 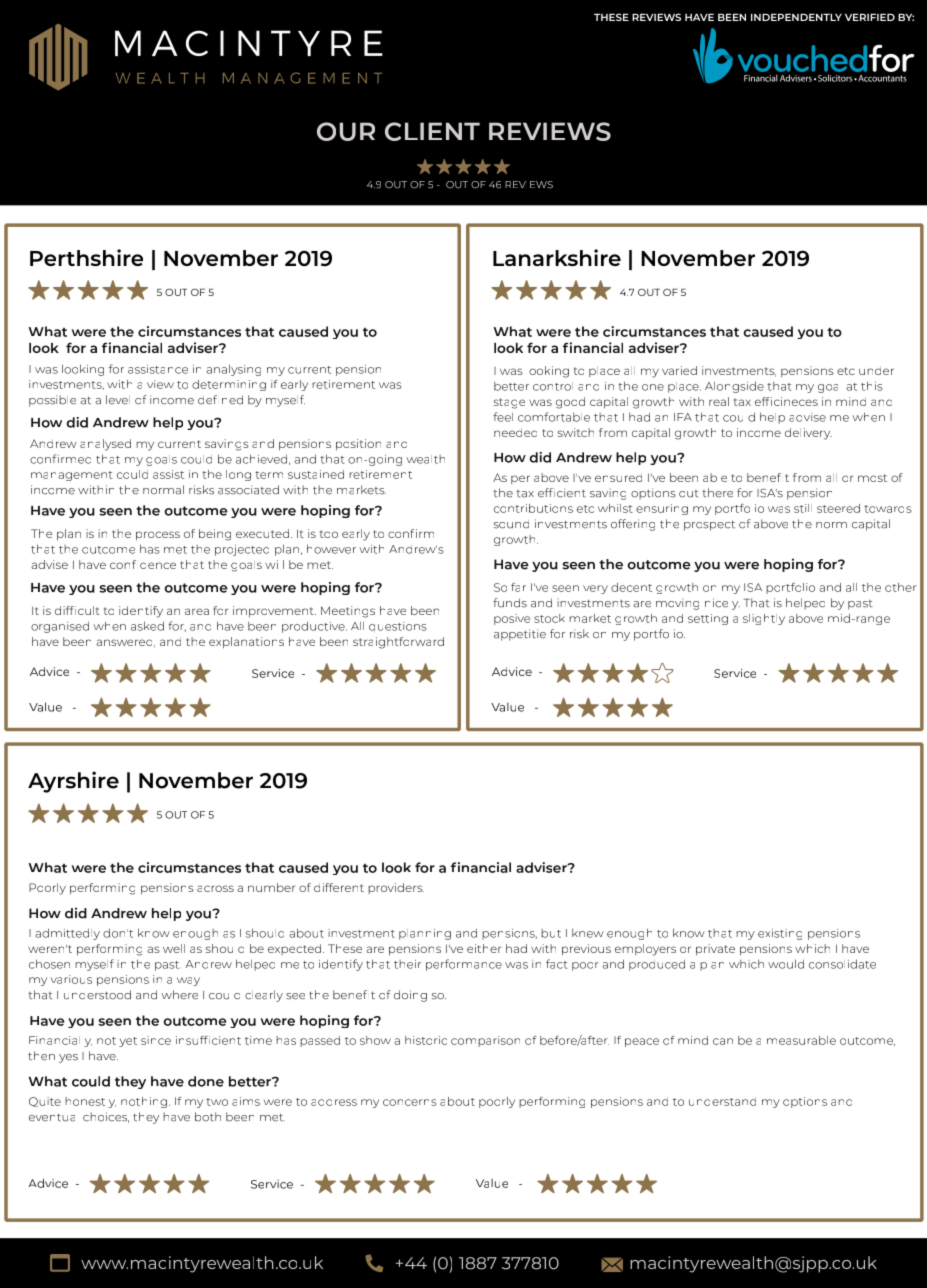 What do you see at coordinates (764, 619) in the image?
I see `slightly` at bounding box center [764, 619].
